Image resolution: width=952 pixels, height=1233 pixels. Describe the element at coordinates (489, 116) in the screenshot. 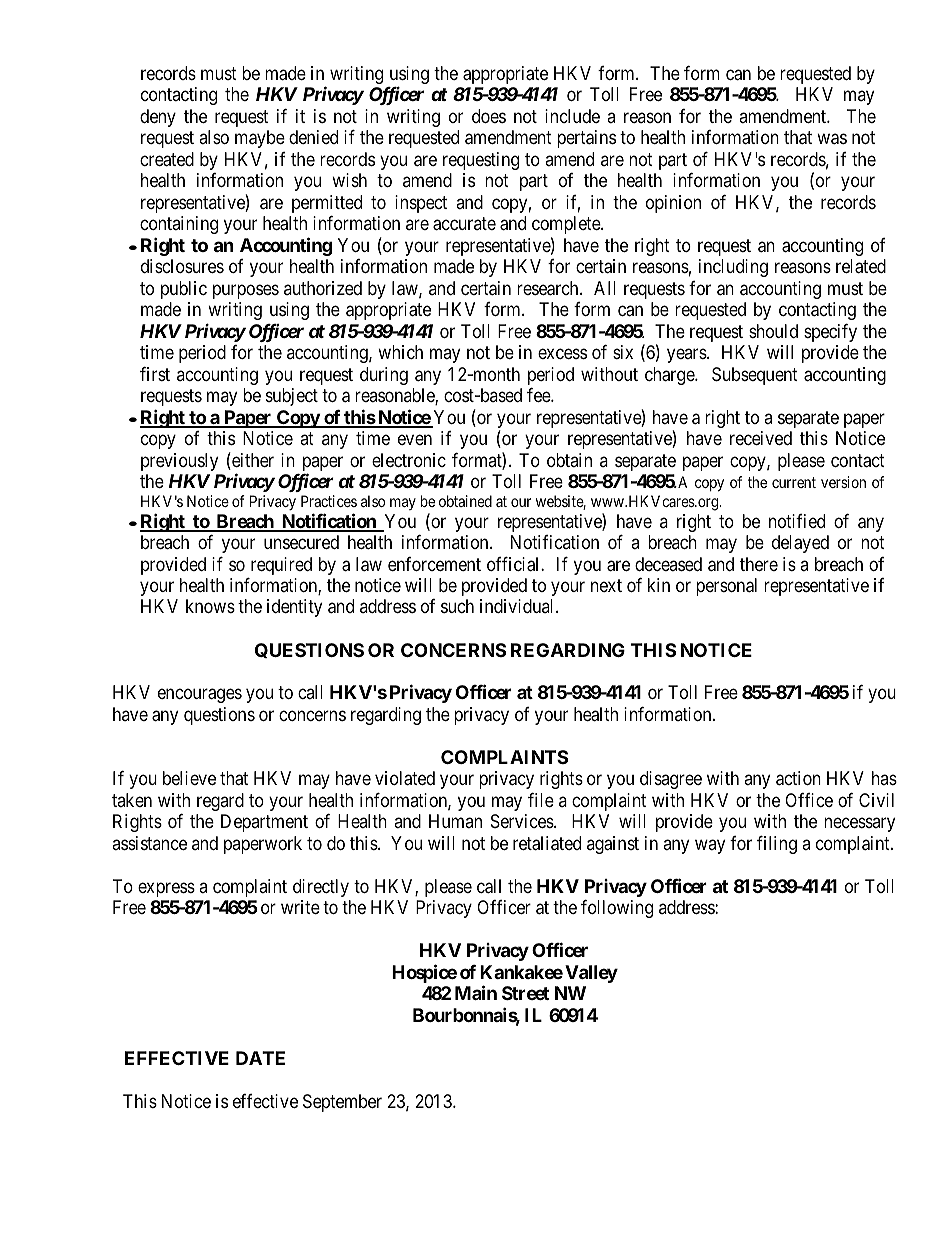

I see `does` at that location.
